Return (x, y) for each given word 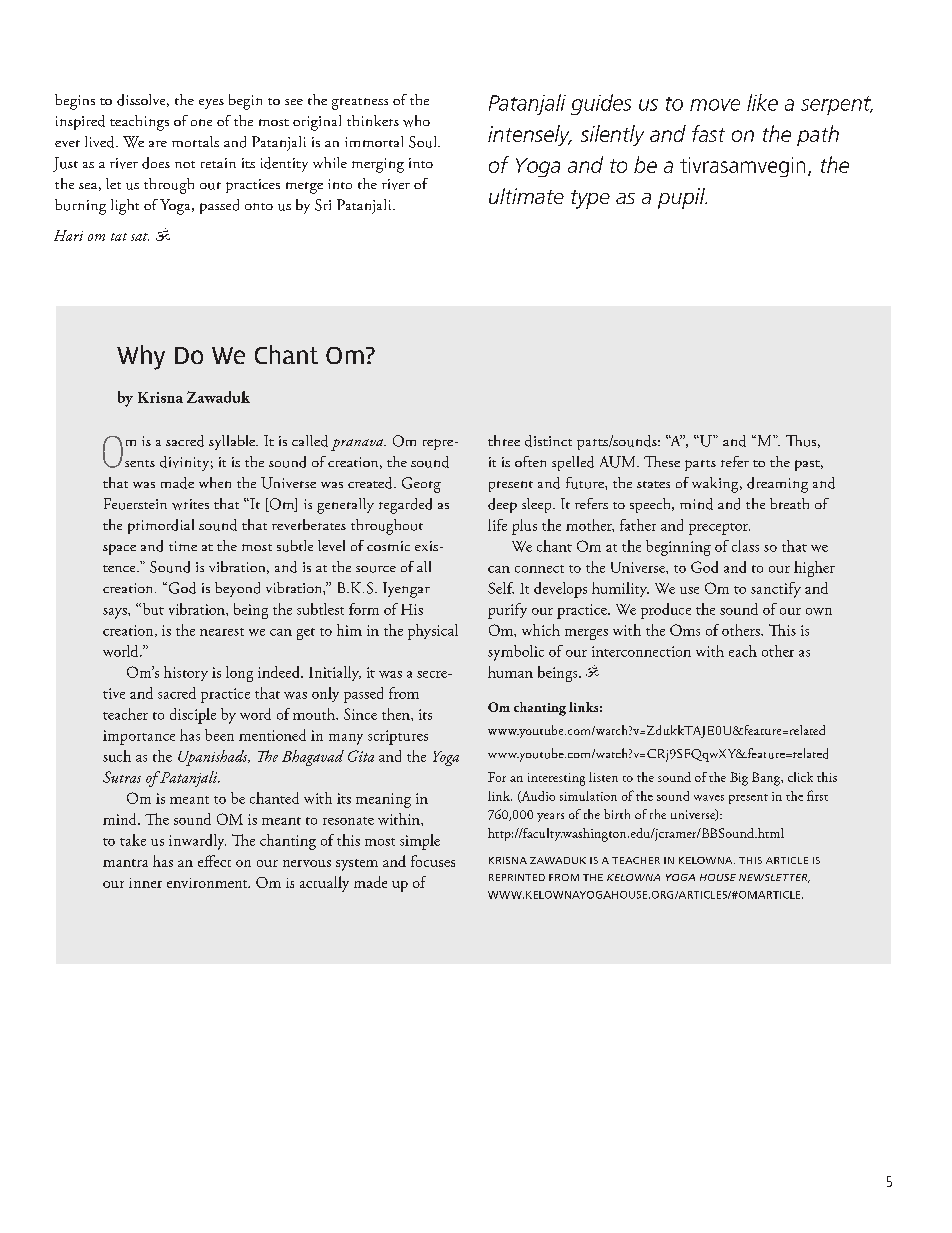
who (416, 121)
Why (141, 357)
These (662, 461)
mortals (195, 141)
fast (708, 133)
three (504, 440)
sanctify (776, 590)
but (153, 609)
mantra (125, 863)
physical (433, 632)
